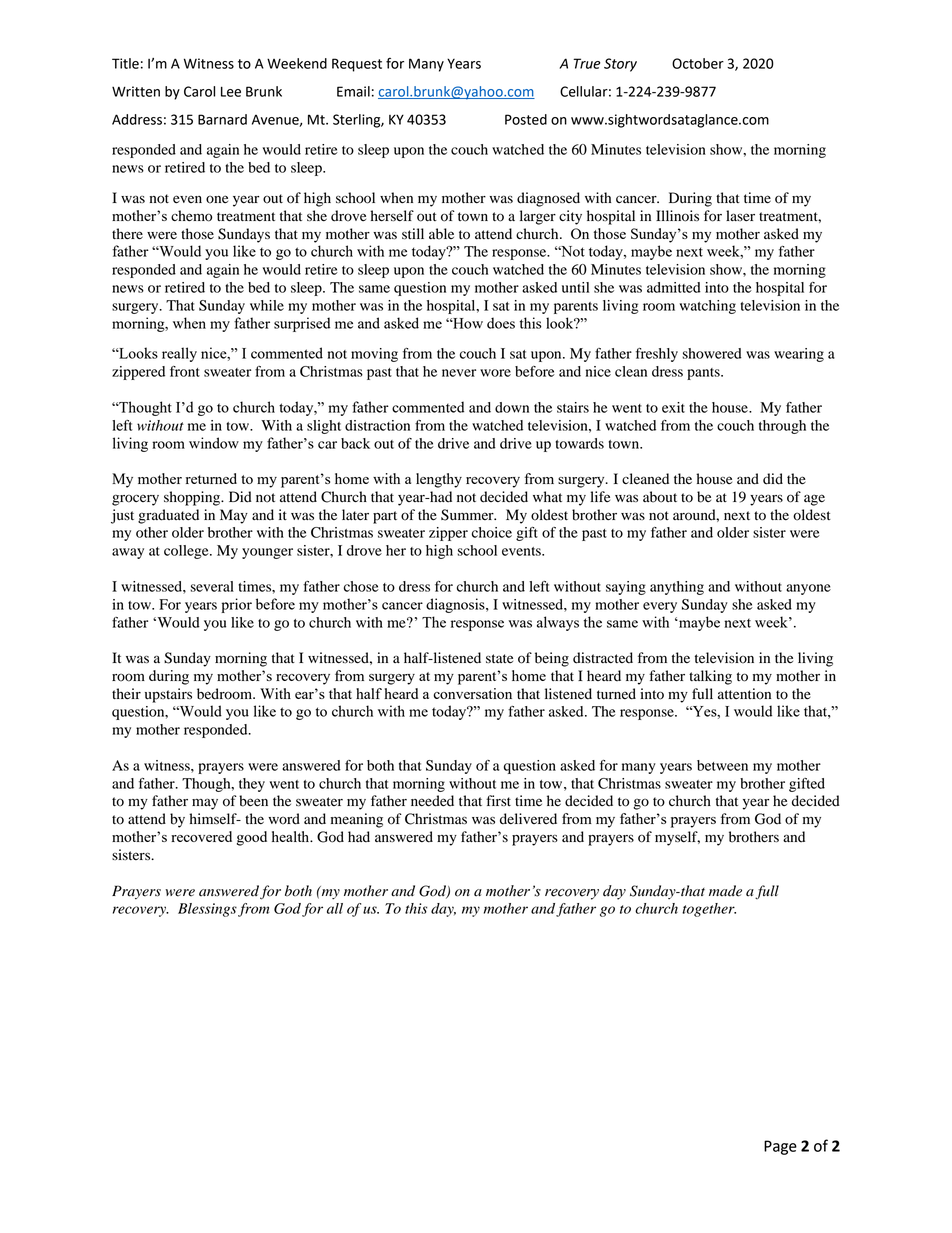  I want to click on October, so click(698, 63).
